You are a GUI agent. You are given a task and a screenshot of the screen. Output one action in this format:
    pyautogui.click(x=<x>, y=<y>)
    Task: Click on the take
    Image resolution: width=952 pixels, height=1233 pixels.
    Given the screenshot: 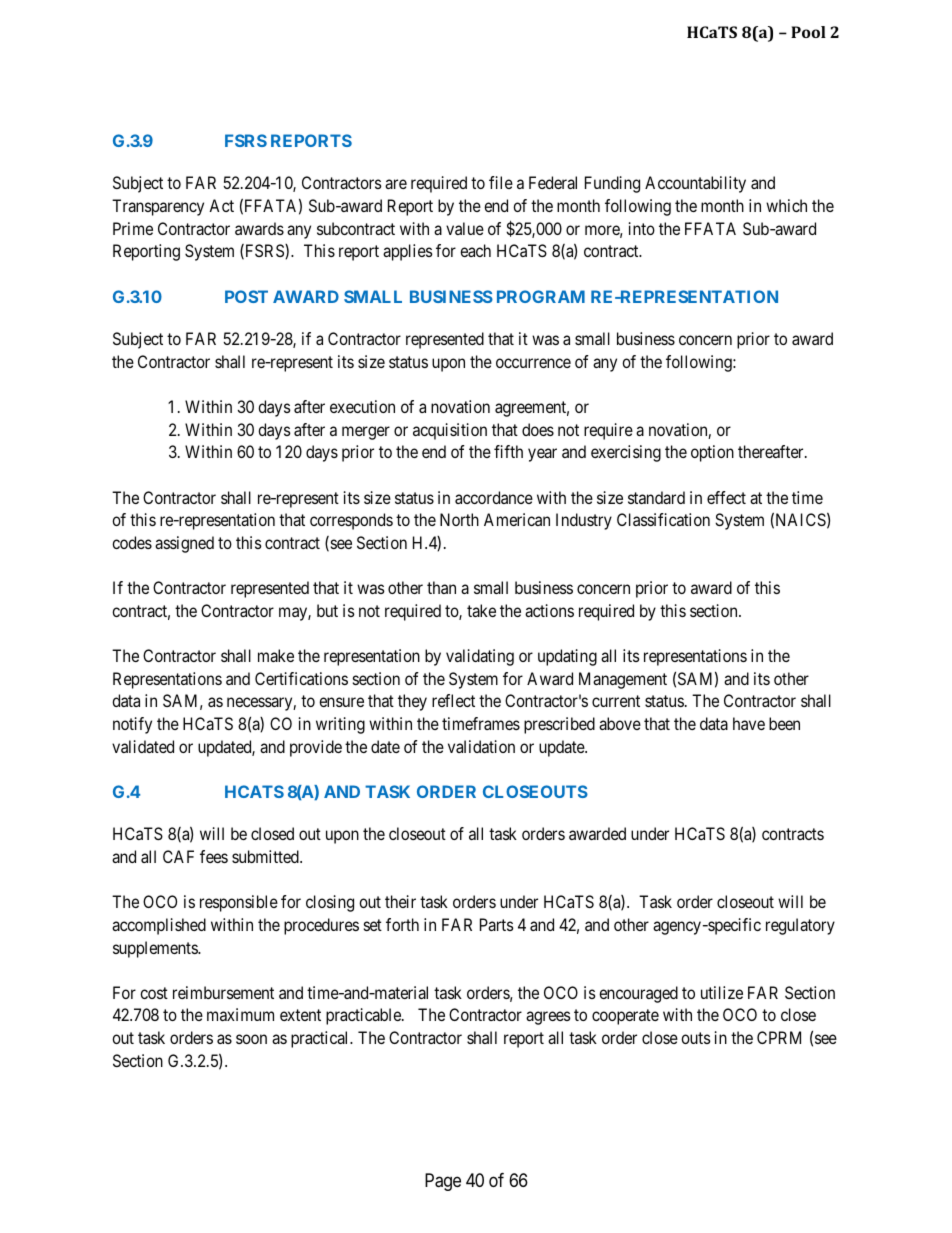 What is the action you would take?
    pyautogui.click(x=481, y=610)
